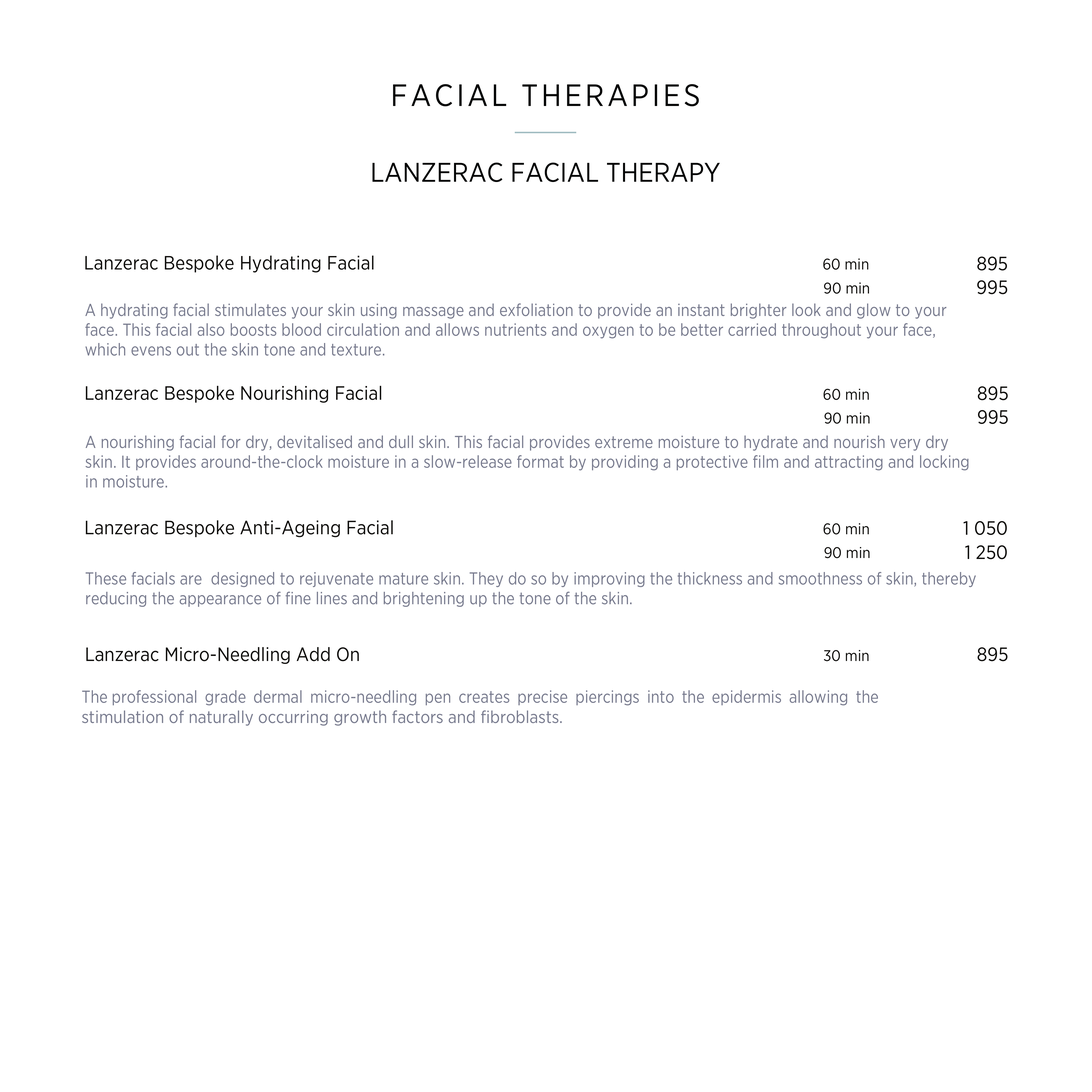 This image has height=1092, width=1092. What do you see at coordinates (820, 578) in the image?
I see `smoothness` at bounding box center [820, 578].
